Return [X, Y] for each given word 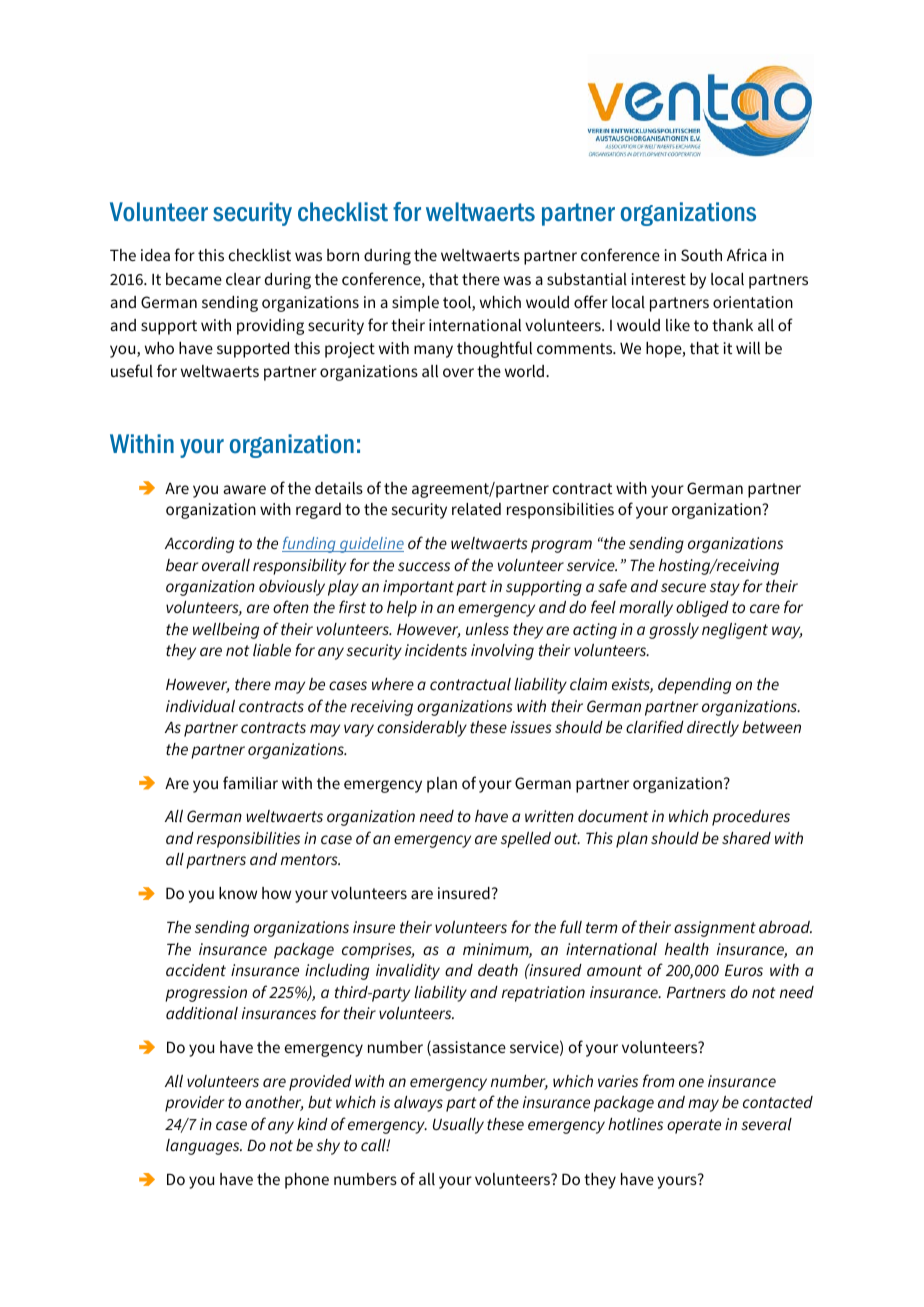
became [194, 279]
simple [415, 304]
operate [694, 1126]
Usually [458, 1126]
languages [204, 1147]
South [701, 255]
